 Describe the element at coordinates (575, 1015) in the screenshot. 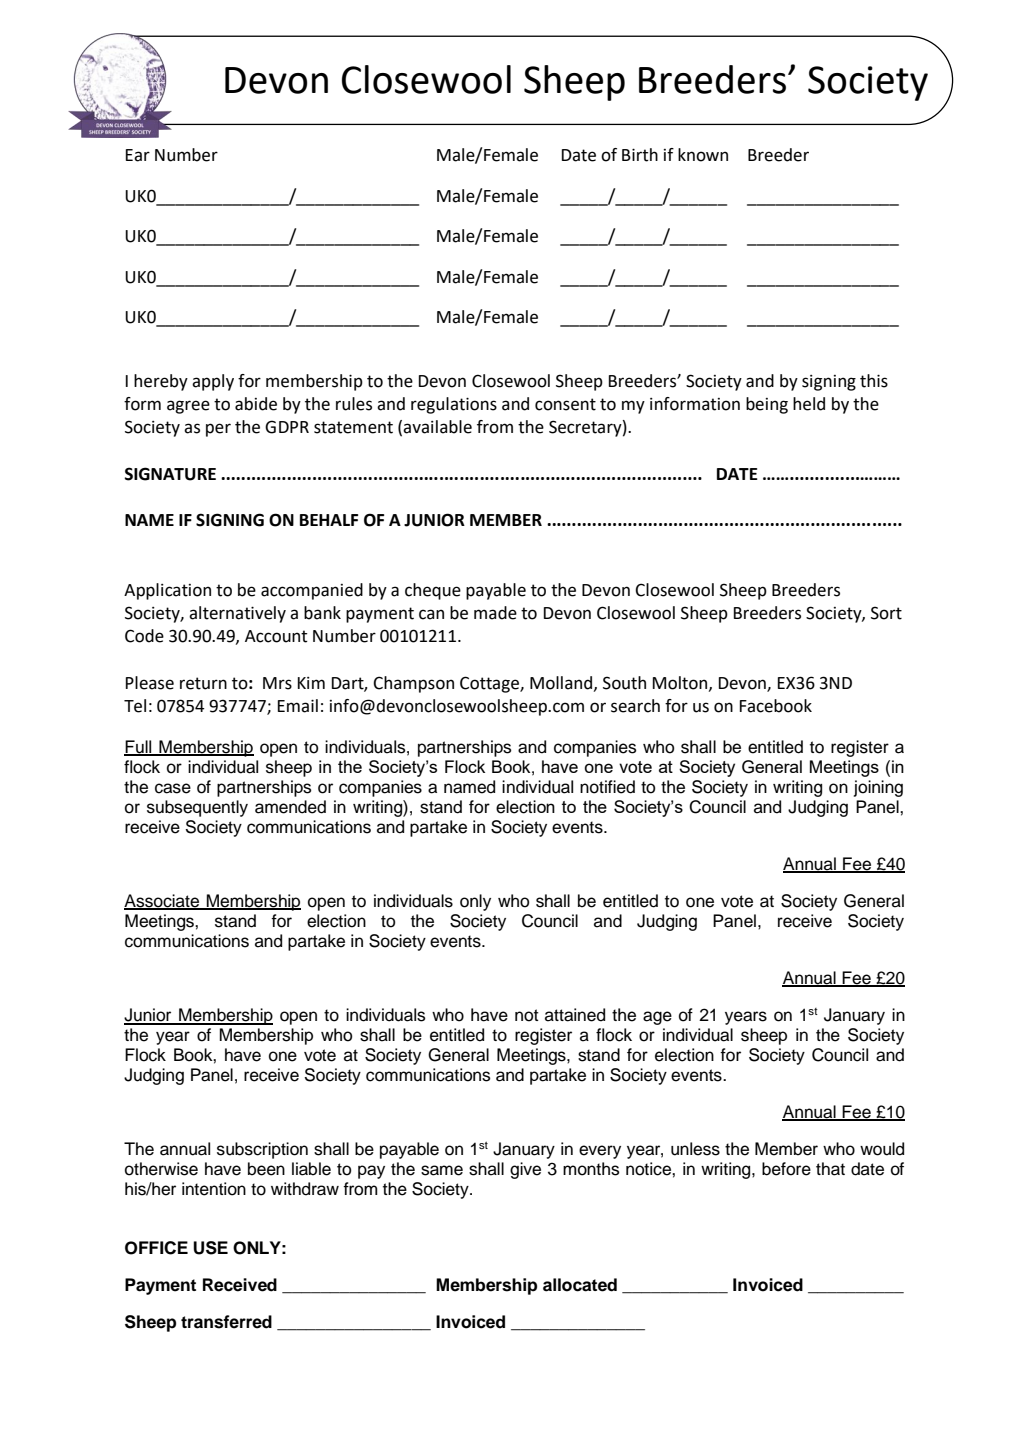

I see `attained` at that location.
